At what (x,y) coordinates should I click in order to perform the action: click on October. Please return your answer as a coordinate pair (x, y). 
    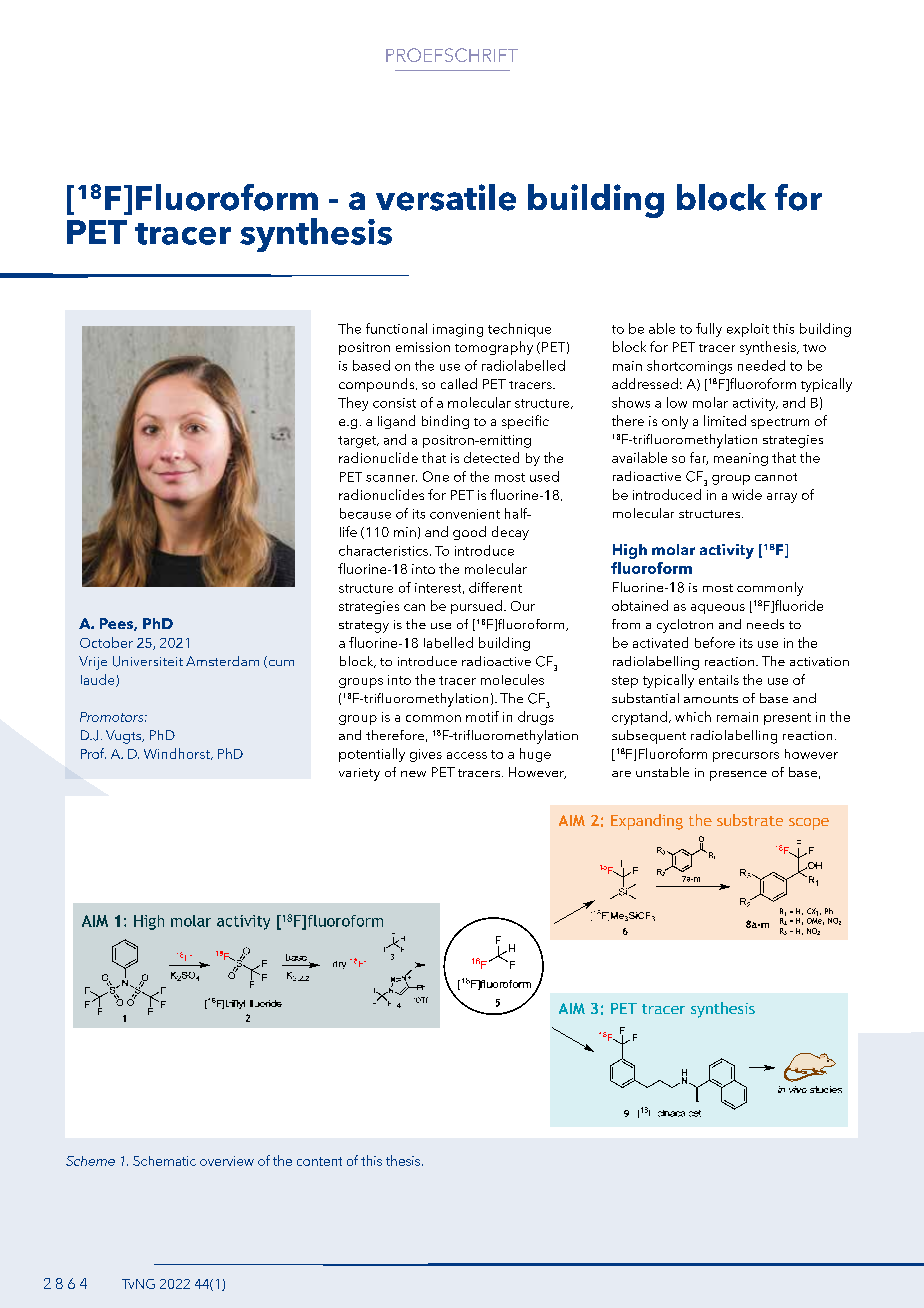
    Looking at the image, I should click on (106, 642).
